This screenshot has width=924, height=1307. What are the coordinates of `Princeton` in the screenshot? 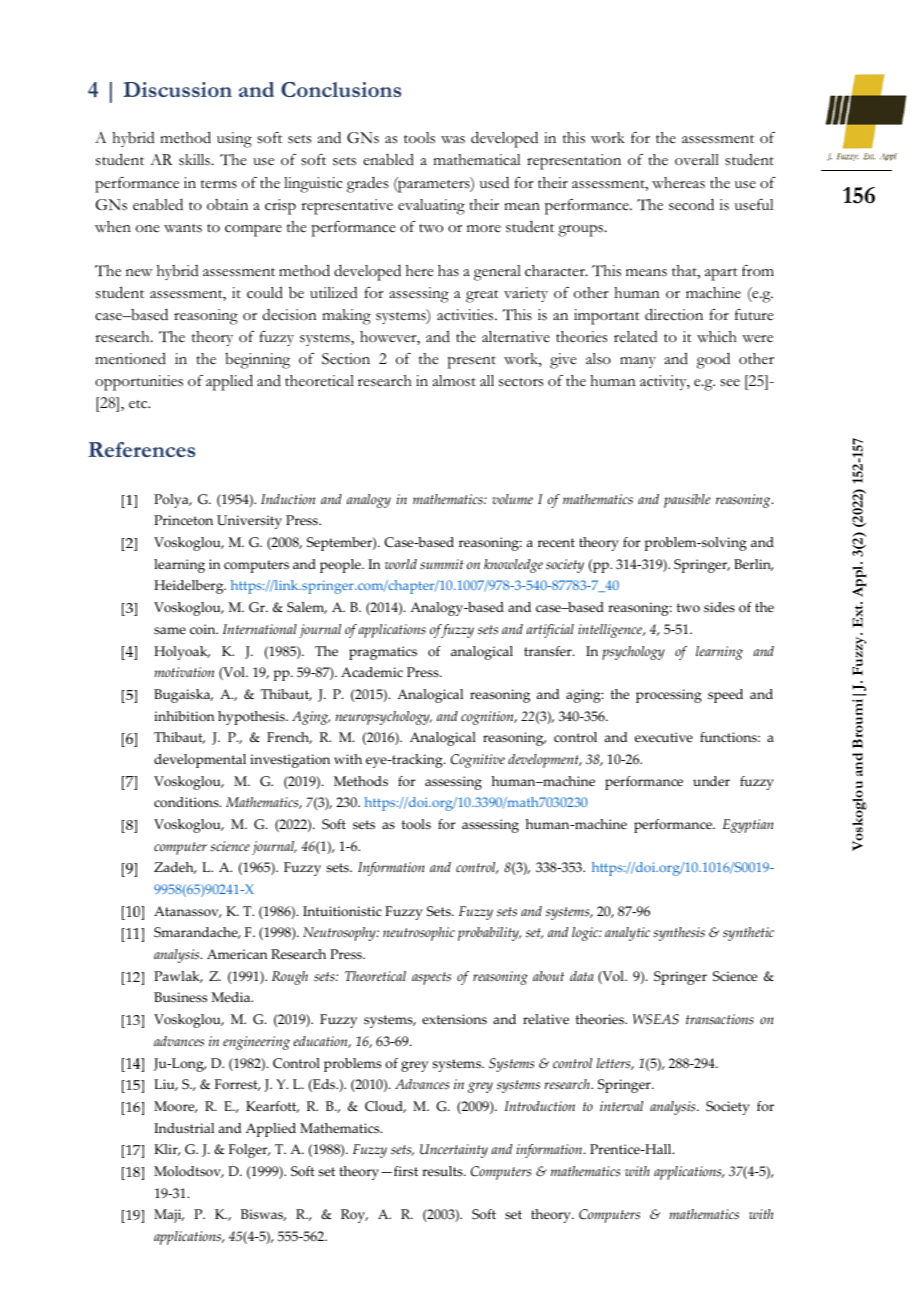 It's located at (183, 520).
